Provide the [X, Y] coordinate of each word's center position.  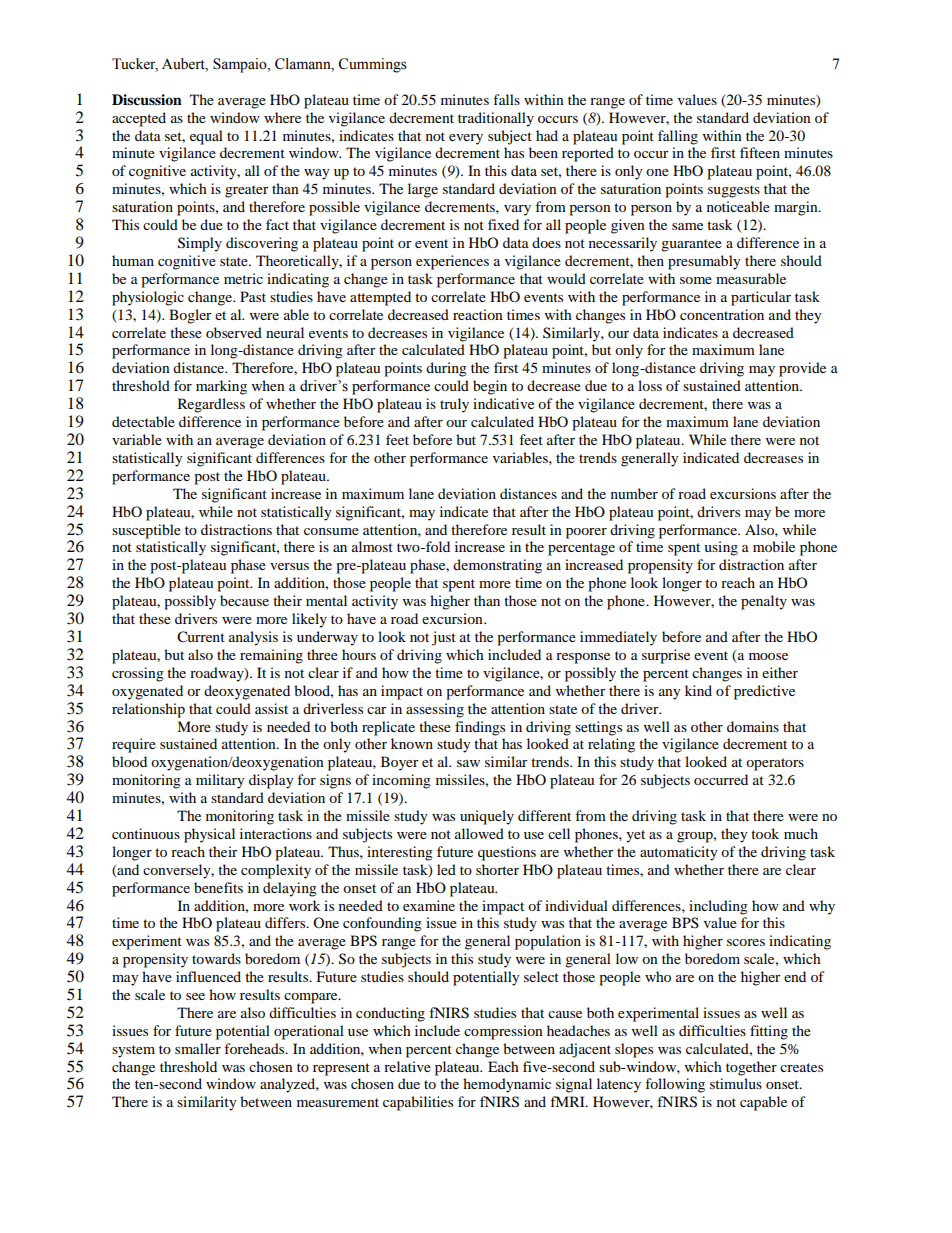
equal [206, 137]
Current [201, 637]
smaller [198, 1048]
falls [506, 99]
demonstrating [497, 566]
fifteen [760, 152]
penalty [764, 602]
